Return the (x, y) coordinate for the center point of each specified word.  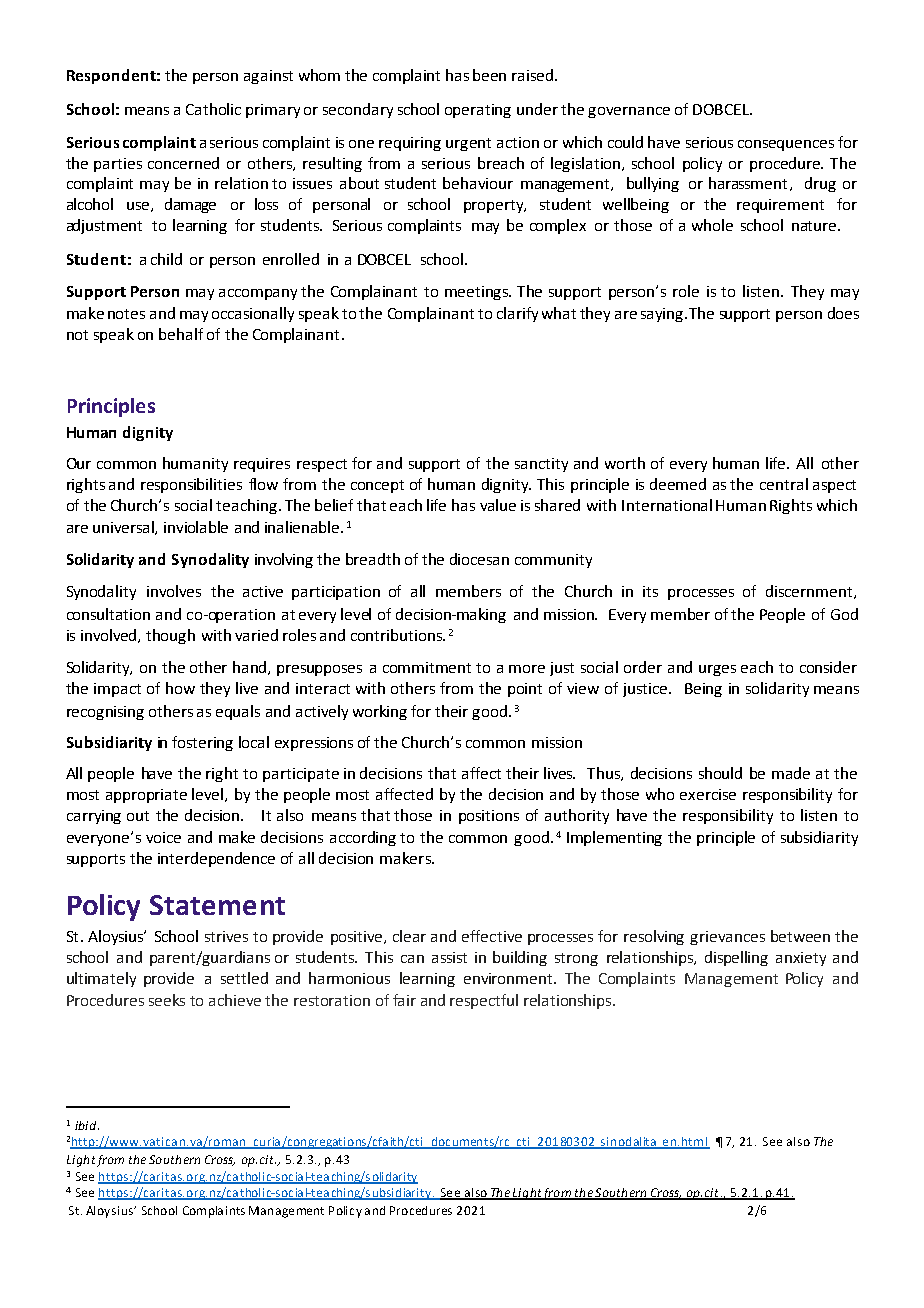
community (553, 561)
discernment (809, 591)
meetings (478, 293)
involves (174, 591)
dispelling (736, 958)
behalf (181, 334)
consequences (786, 145)
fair (404, 1000)
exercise (708, 794)
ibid (87, 1125)
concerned (183, 163)
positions (489, 817)
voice (163, 837)
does (843, 313)
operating (478, 111)
